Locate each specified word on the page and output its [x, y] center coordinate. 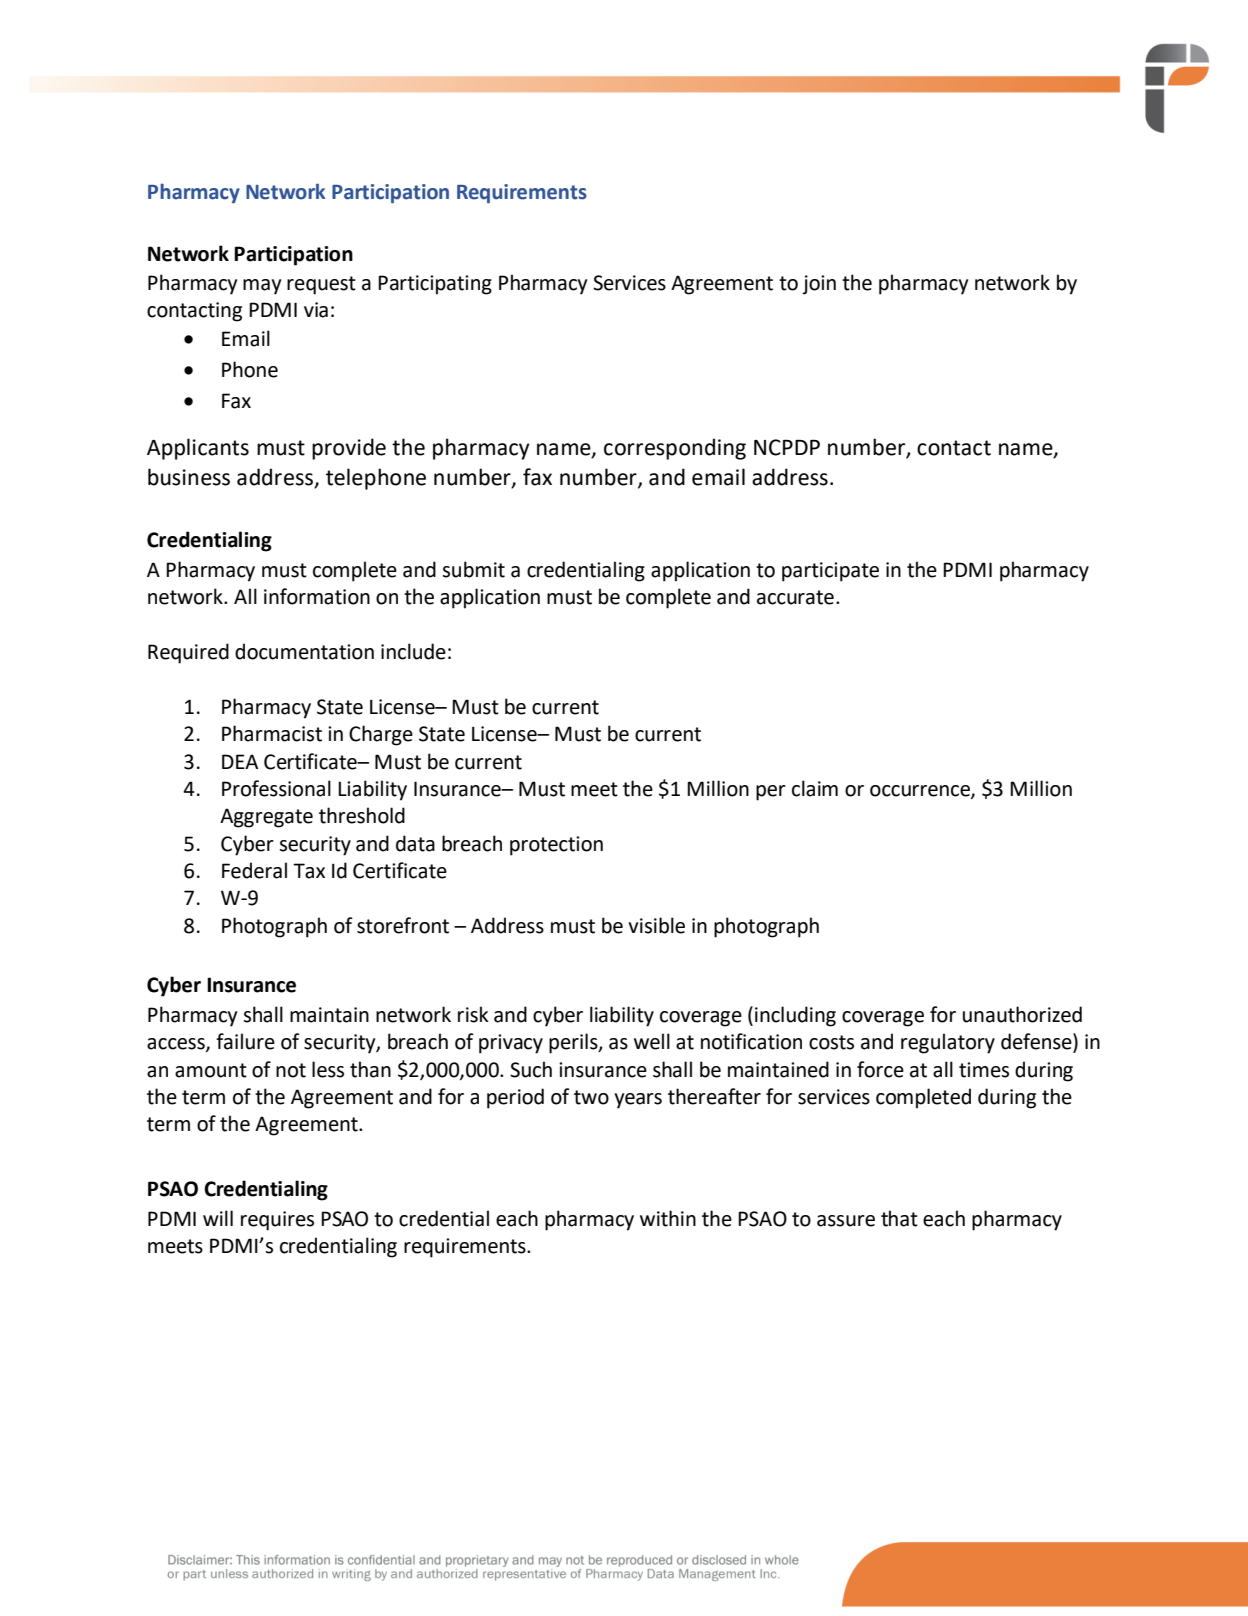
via [316, 310]
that [899, 1218]
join [819, 285]
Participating [435, 285]
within [668, 1218]
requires [277, 1221]
